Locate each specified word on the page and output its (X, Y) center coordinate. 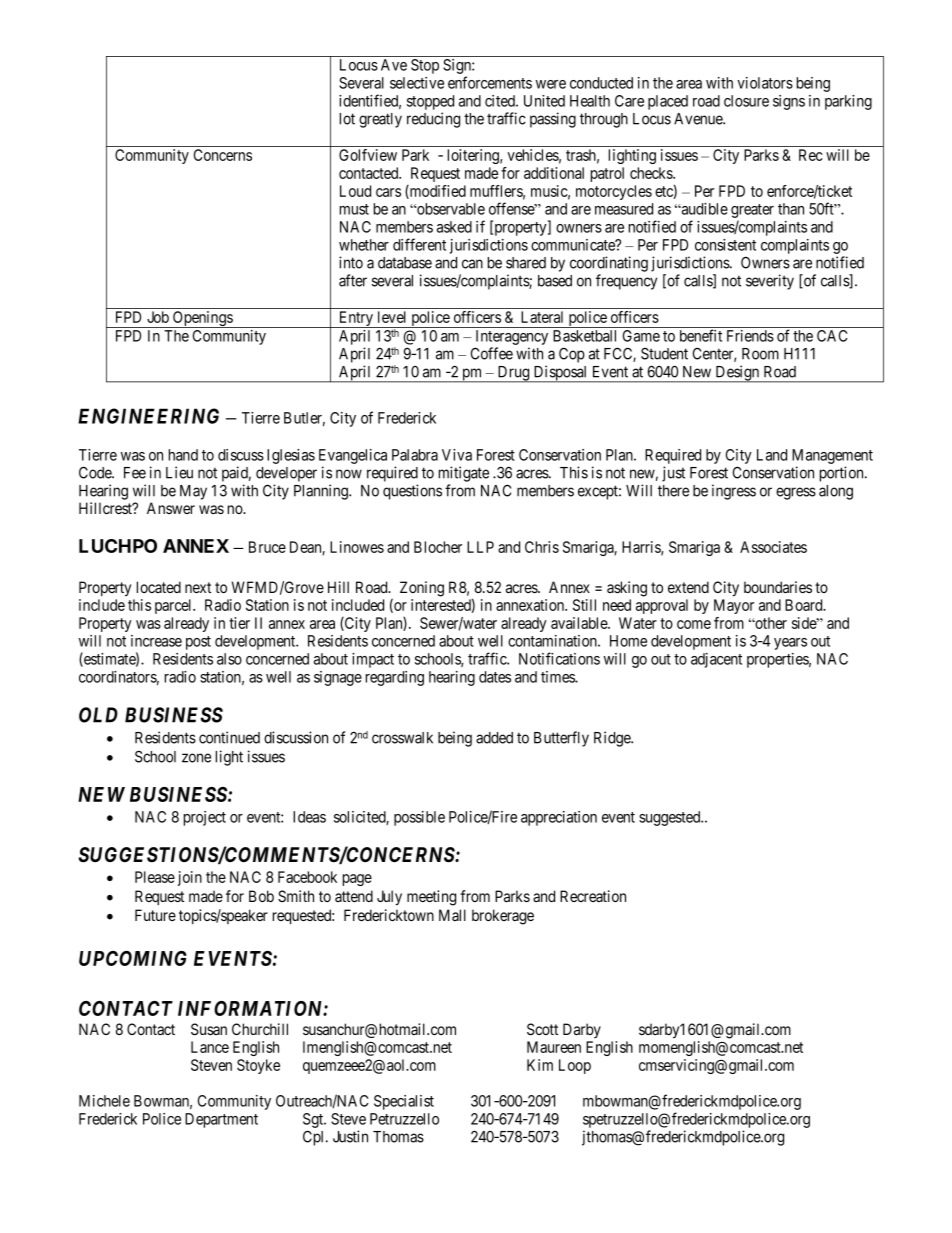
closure (746, 101)
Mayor (734, 606)
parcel (175, 606)
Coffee (492, 353)
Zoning (422, 589)
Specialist (404, 1102)
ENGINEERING (148, 416)
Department (221, 1120)
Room (760, 354)
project (205, 818)
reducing (433, 120)
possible (419, 818)
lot (347, 119)
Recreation (593, 896)
